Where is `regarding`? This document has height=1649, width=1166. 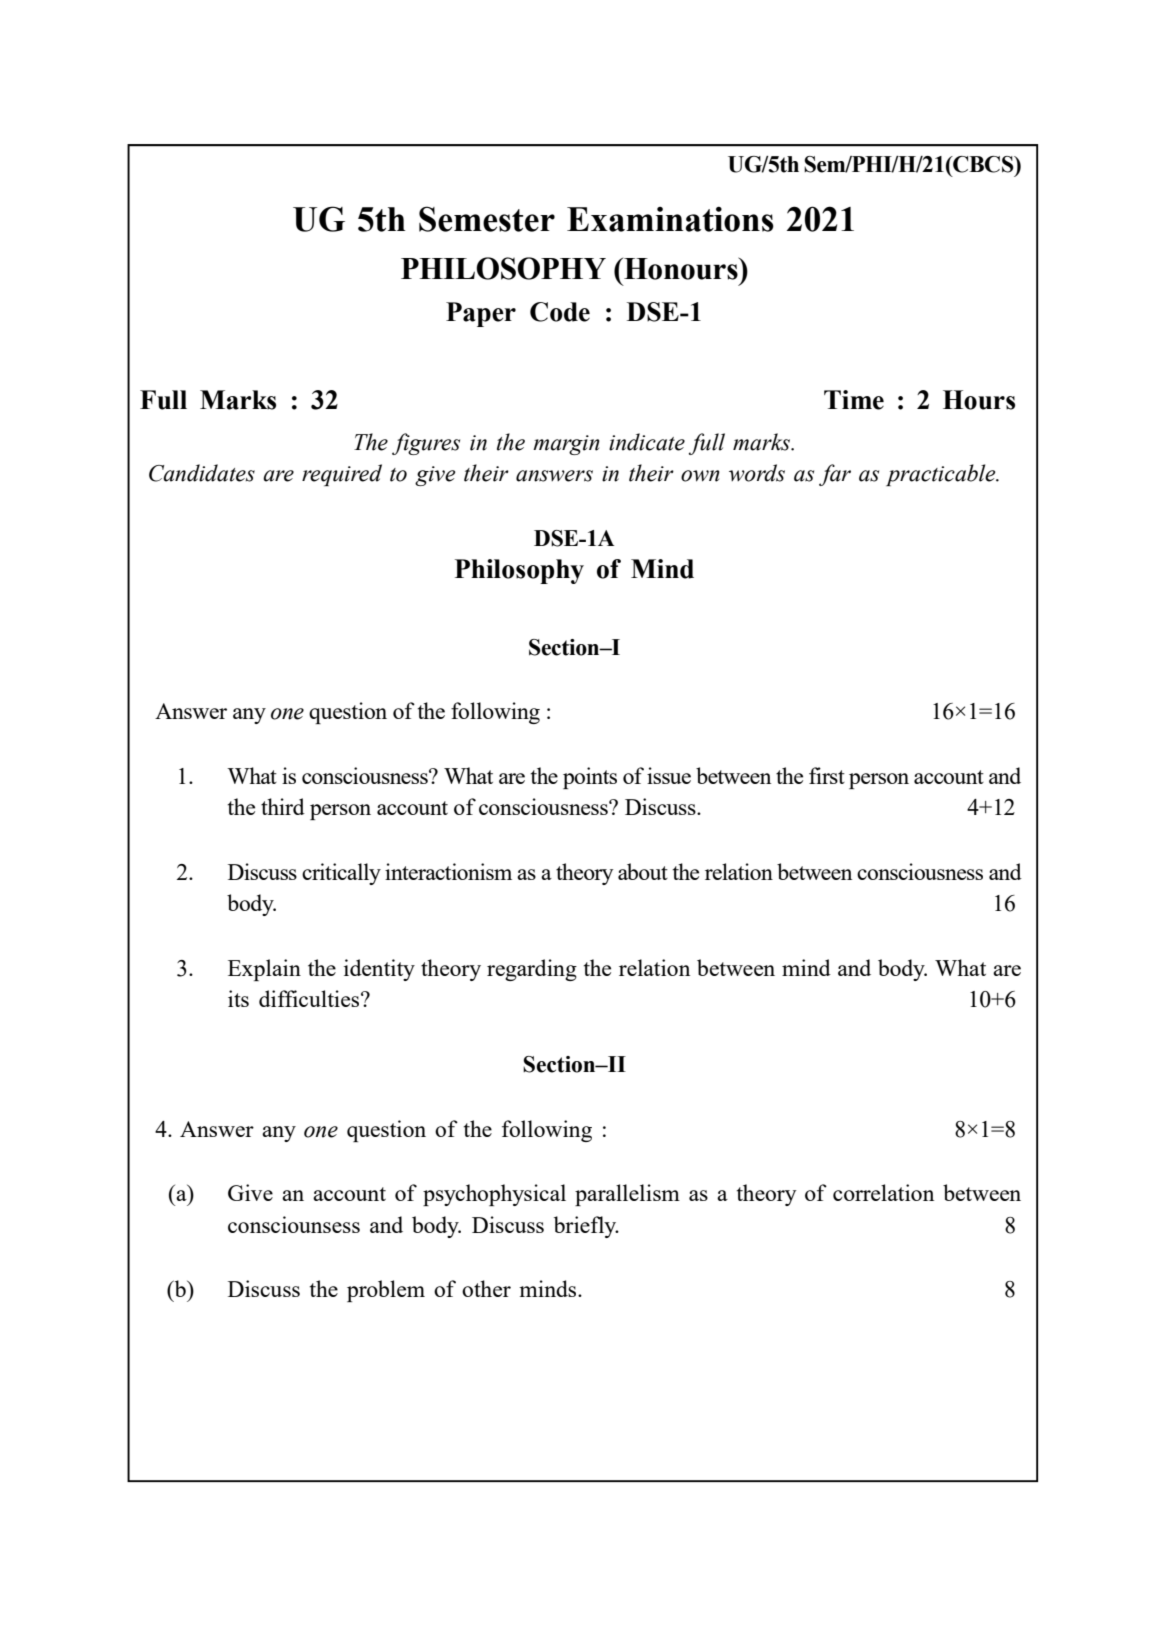 regarding is located at coordinates (532, 970).
